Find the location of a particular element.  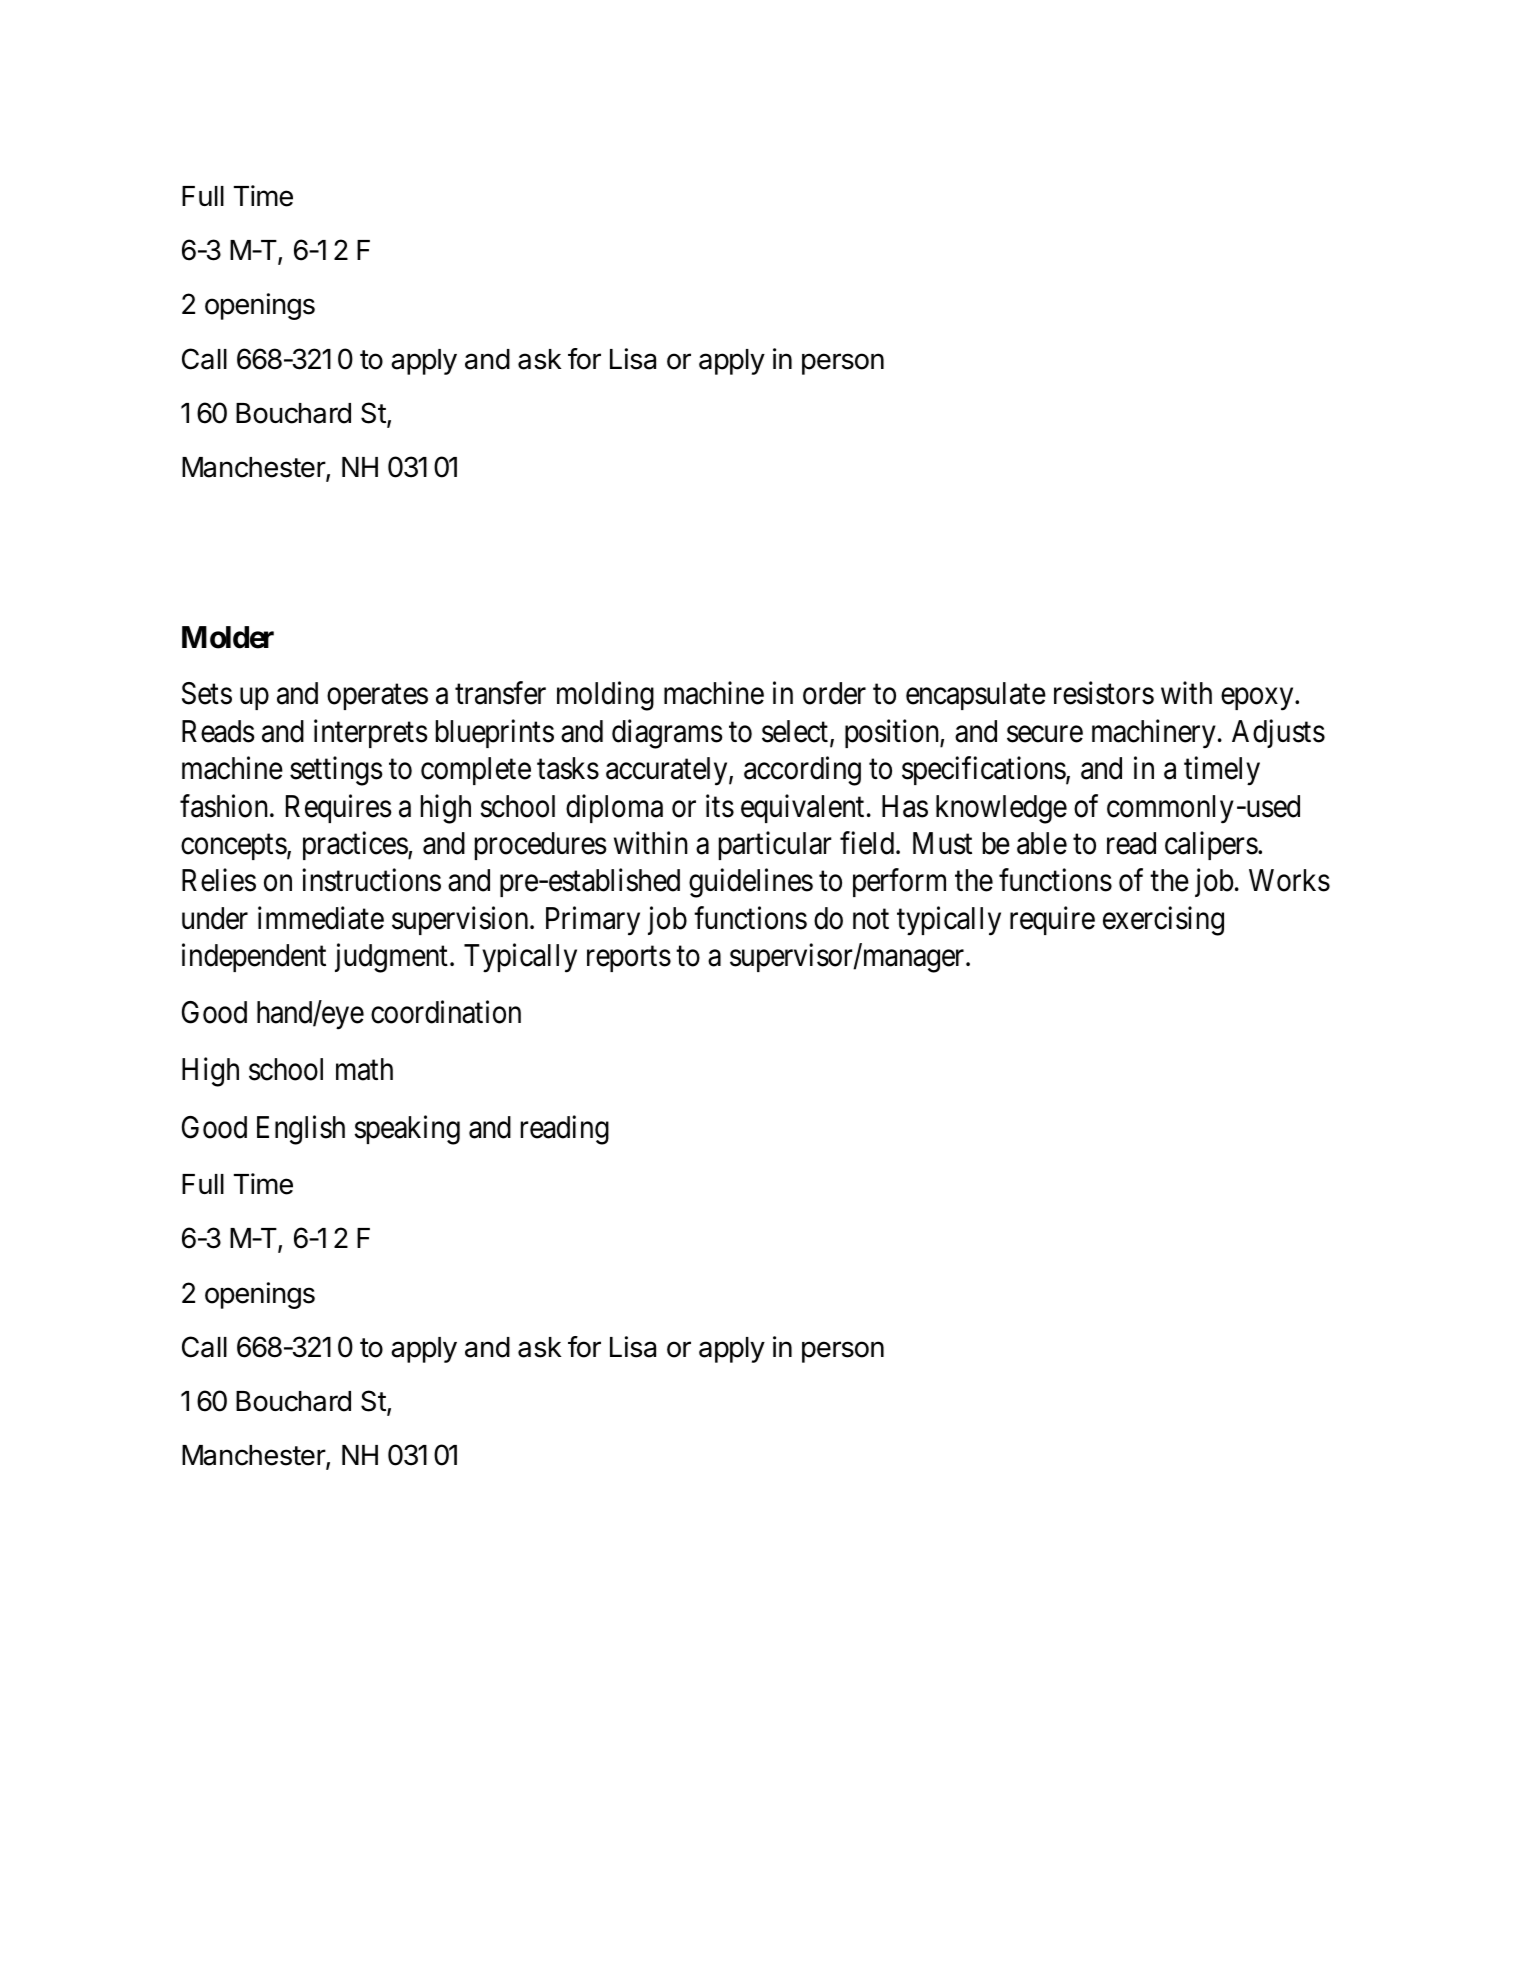

particular is located at coordinates (775, 846).
